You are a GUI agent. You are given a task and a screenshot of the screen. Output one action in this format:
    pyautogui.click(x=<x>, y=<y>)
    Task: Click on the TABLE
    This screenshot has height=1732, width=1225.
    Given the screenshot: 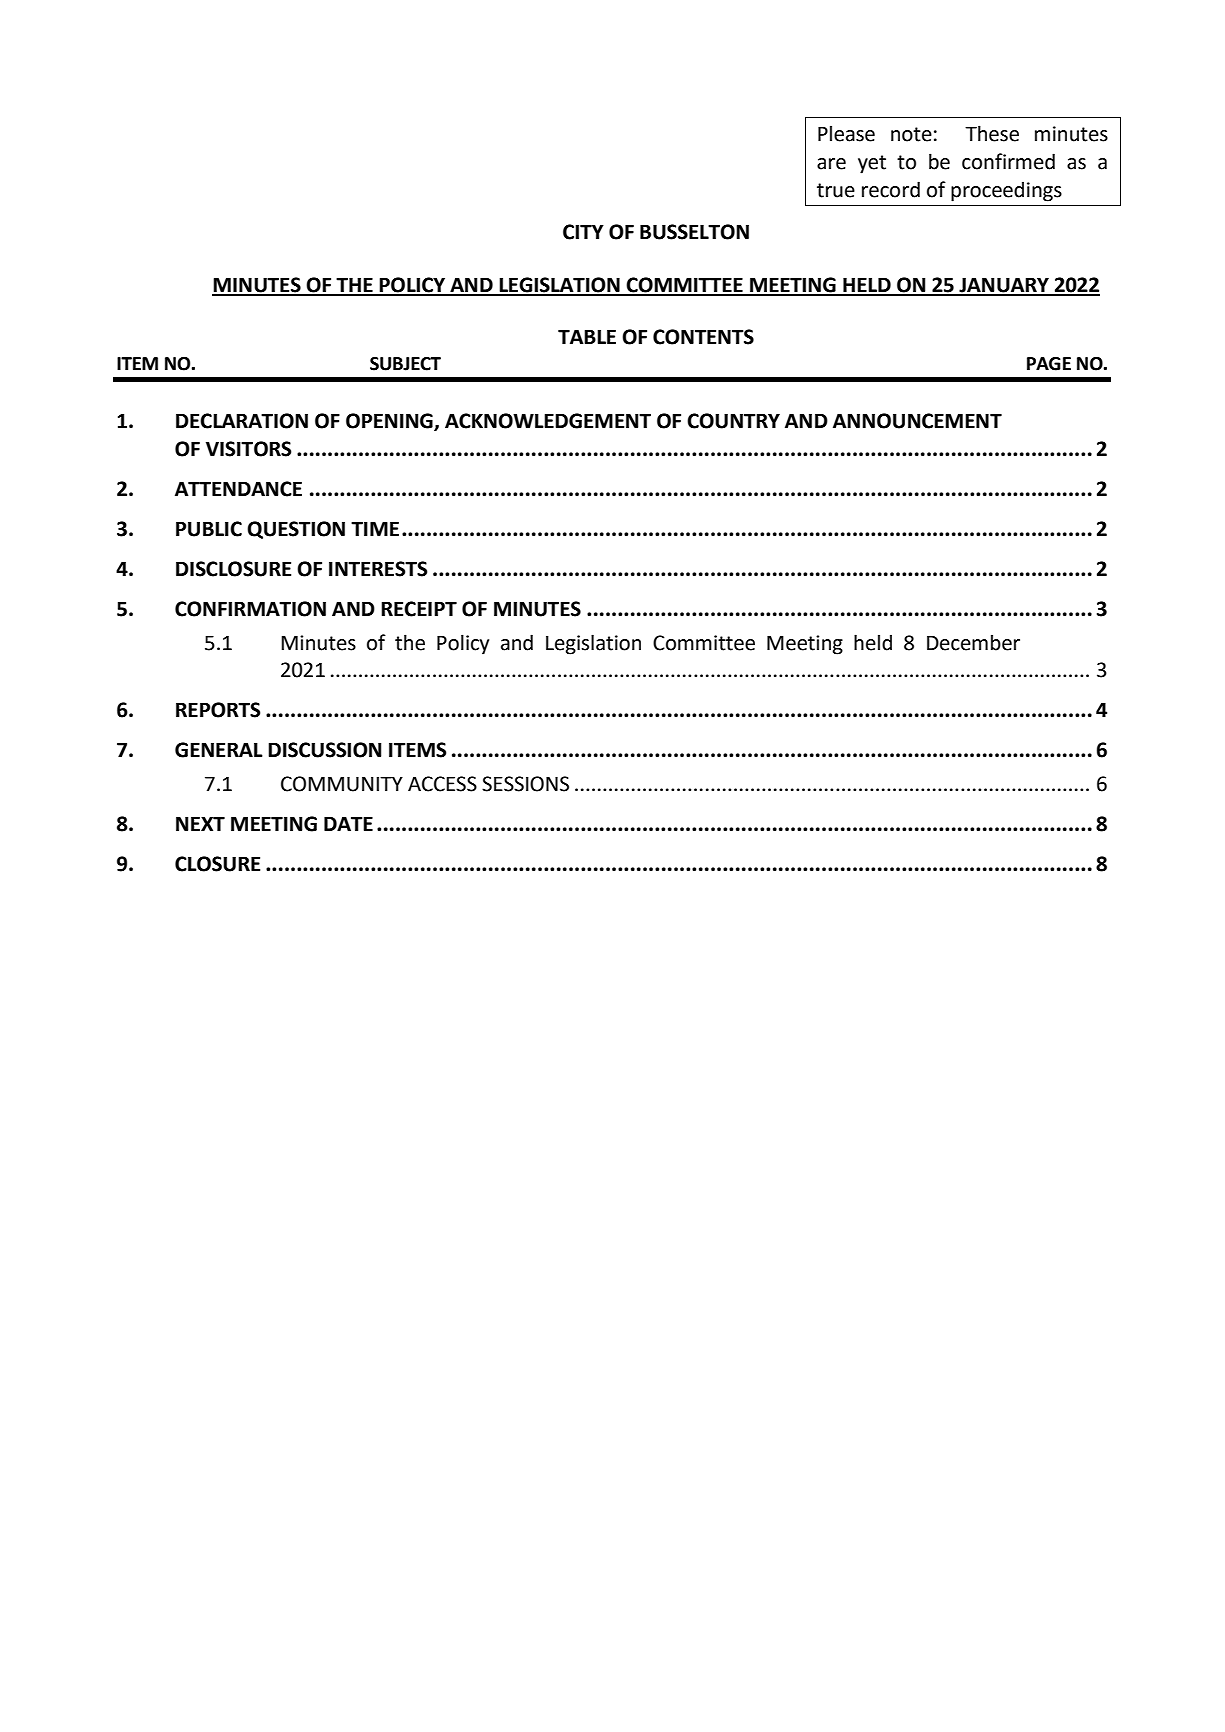 What is the action you would take?
    pyautogui.click(x=587, y=336)
